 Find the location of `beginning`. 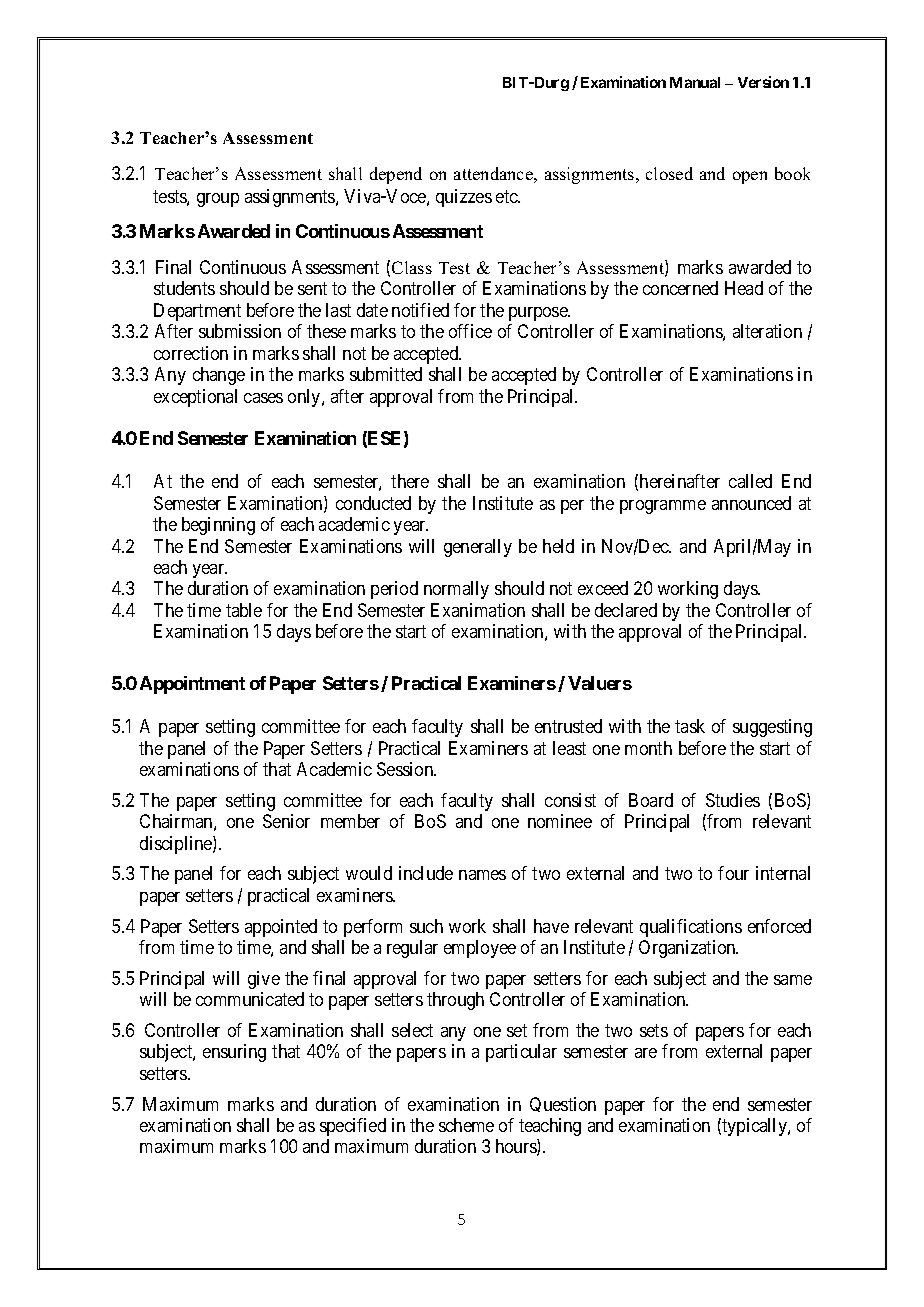

beginning is located at coordinates (218, 526).
